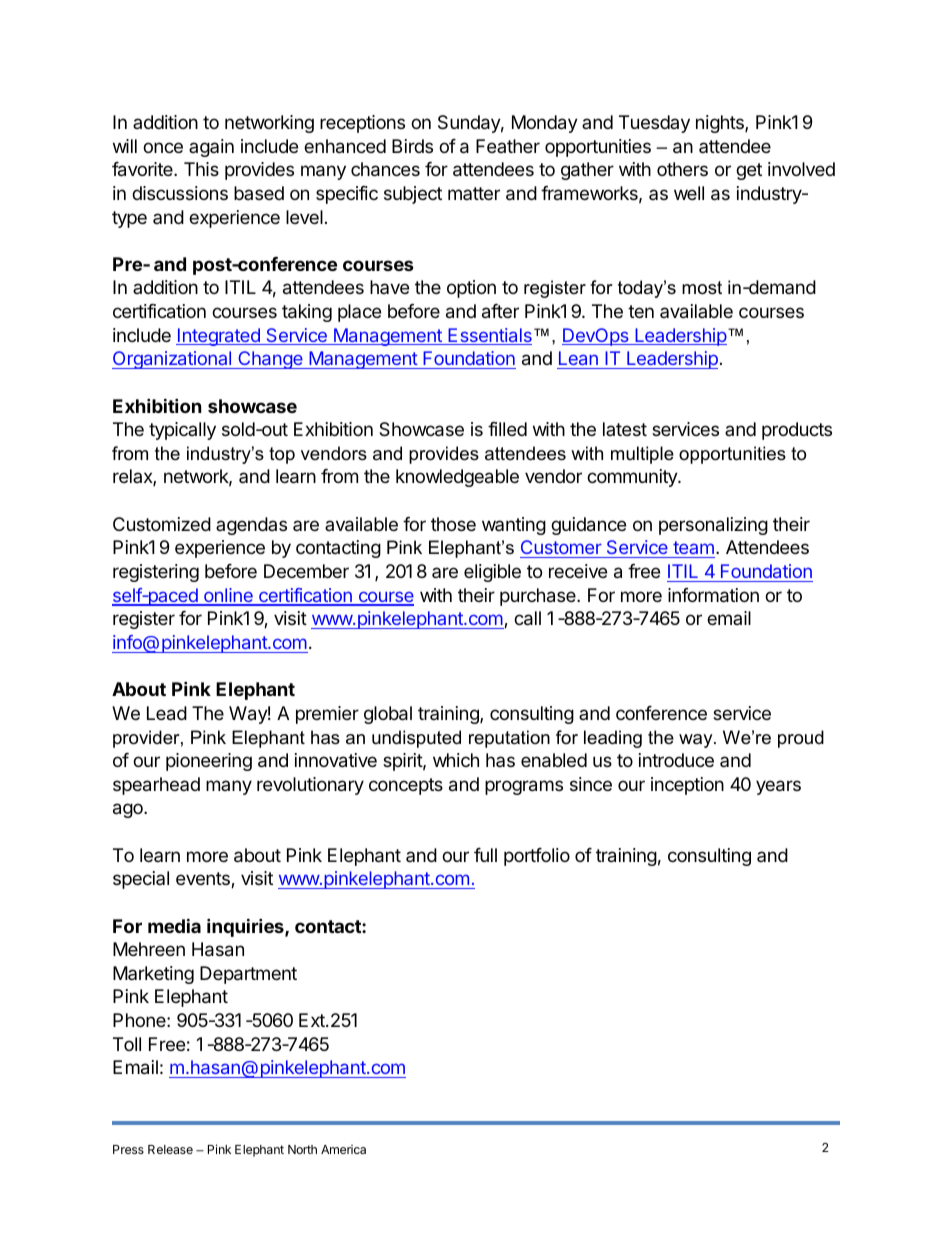 The image size is (952, 1233). I want to click on America, so click(343, 1149).
